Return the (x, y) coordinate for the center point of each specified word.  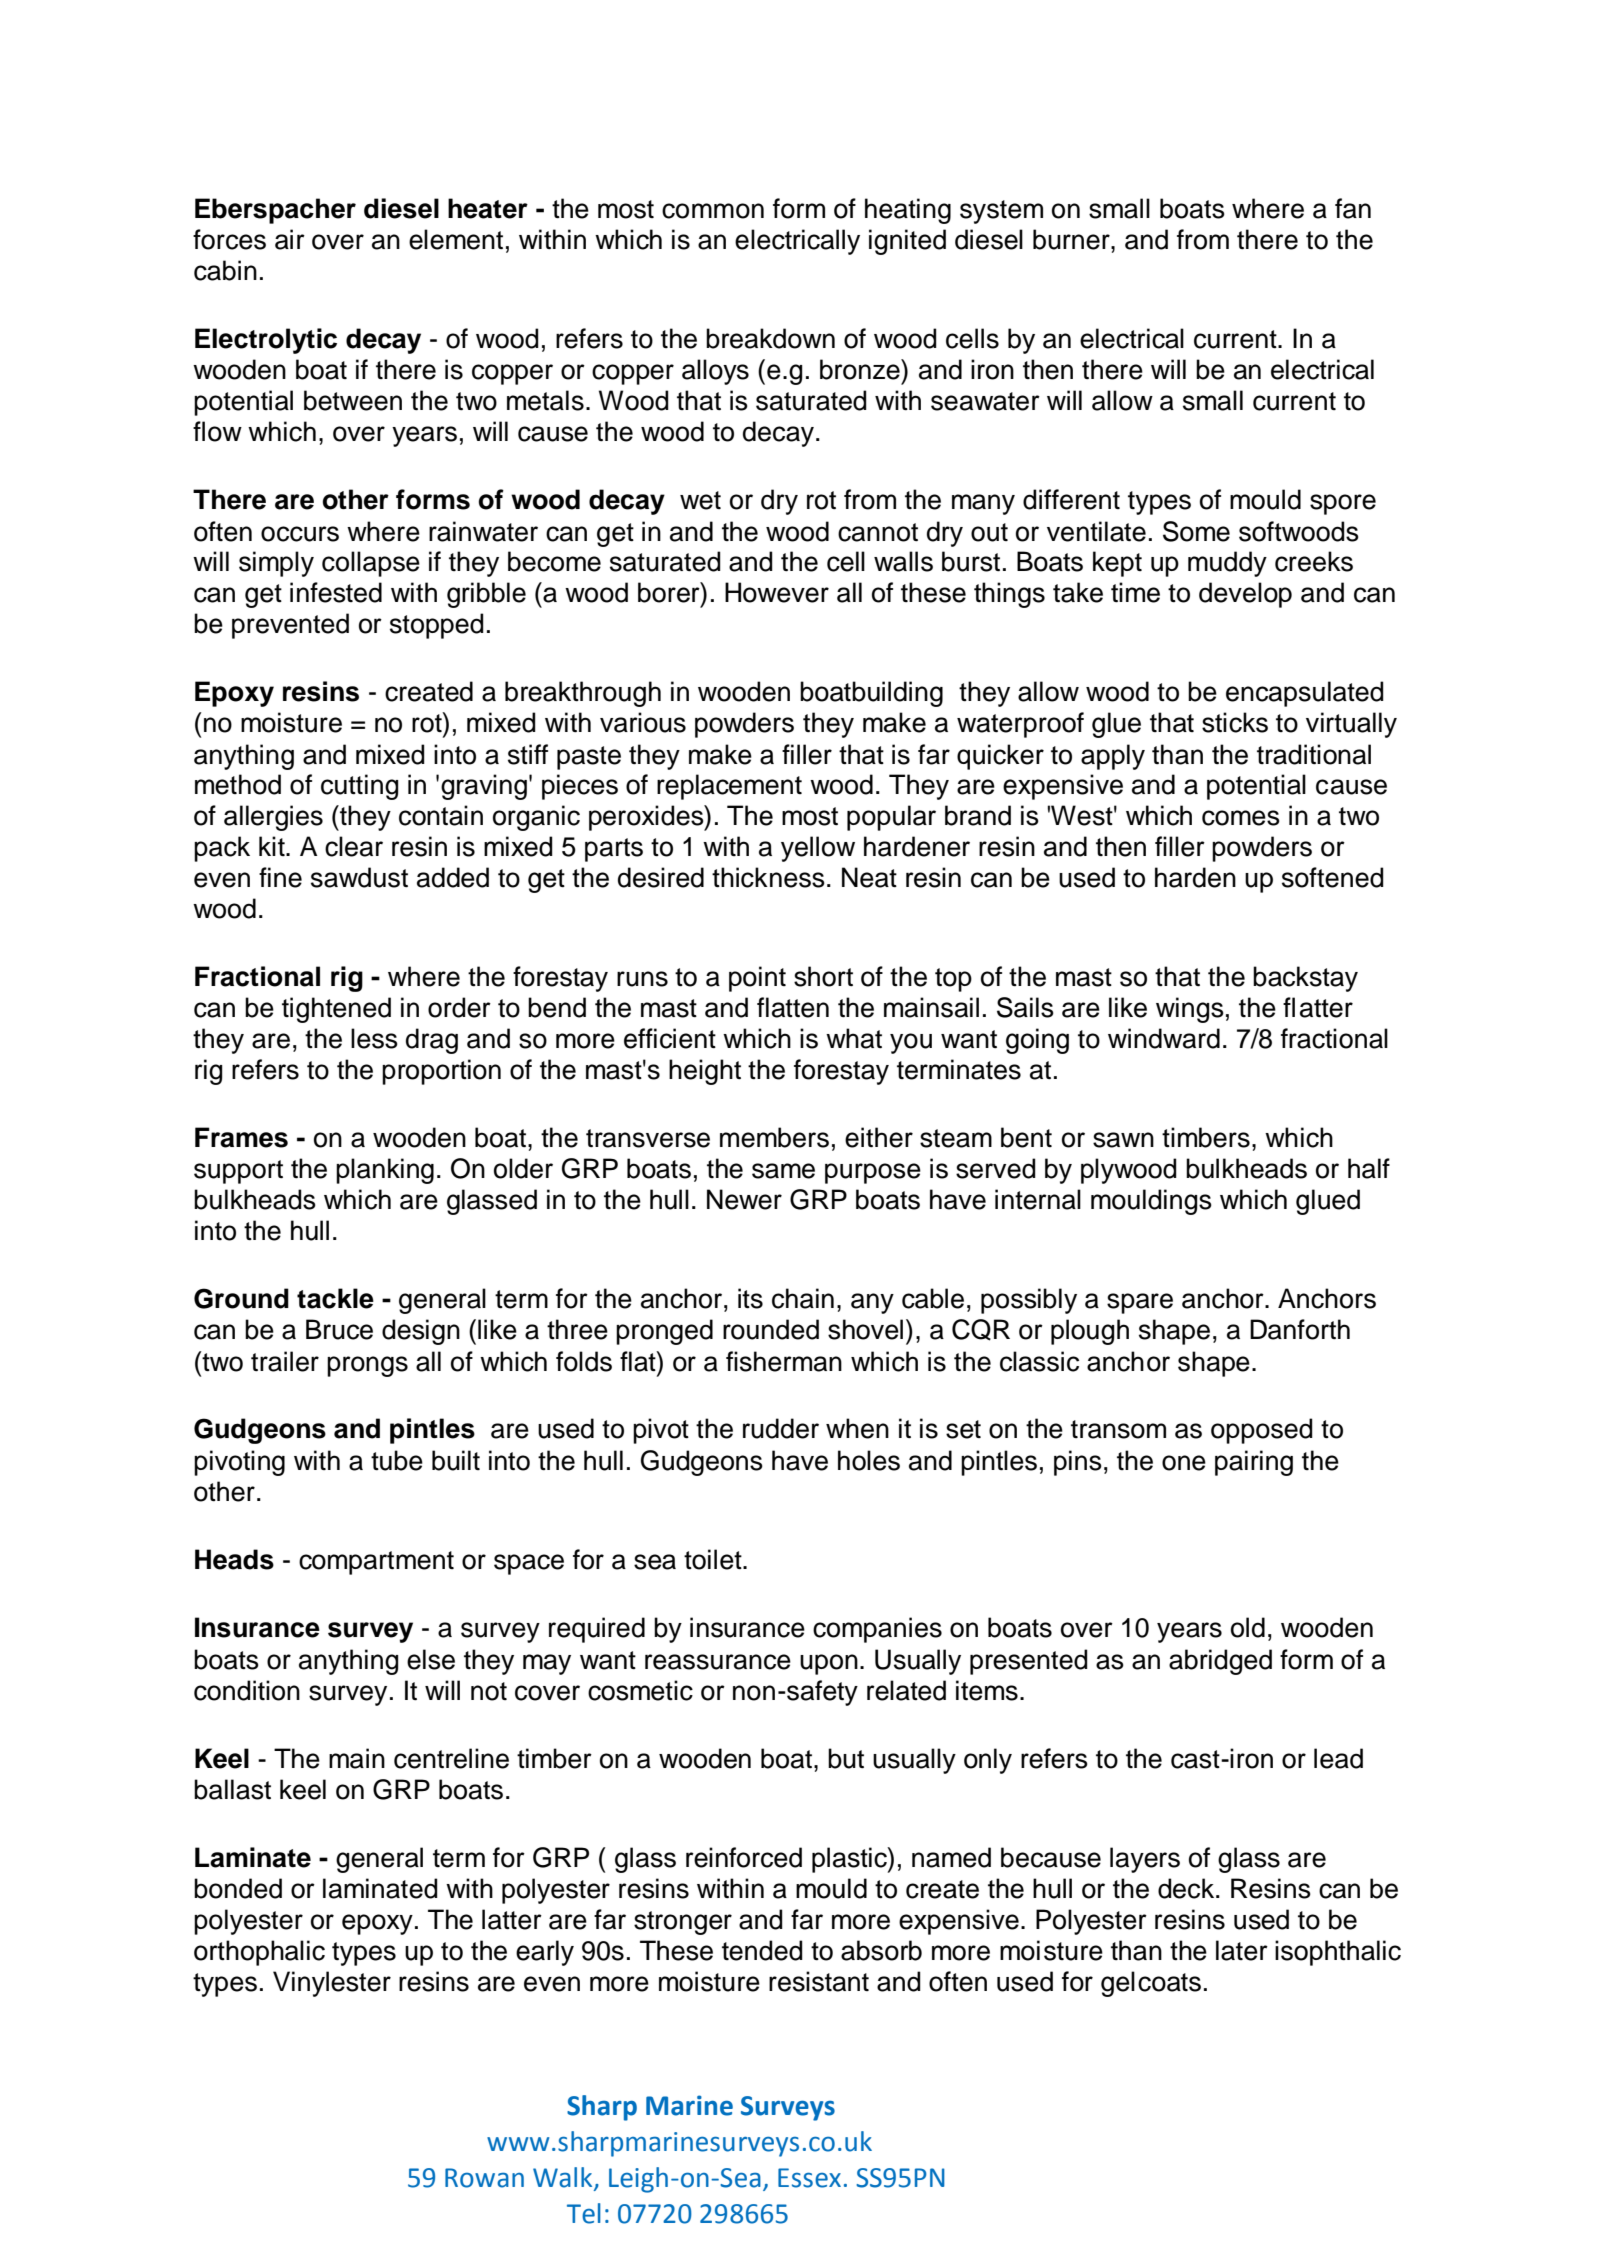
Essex (809, 2178)
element (456, 239)
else (431, 1659)
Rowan (484, 2178)
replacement (729, 787)
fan (1353, 208)
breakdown (770, 338)
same (783, 1171)
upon (829, 1664)
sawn (1123, 1140)
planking (385, 1171)
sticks (1235, 722)
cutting (360, 787)
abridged (1220, 1662)
